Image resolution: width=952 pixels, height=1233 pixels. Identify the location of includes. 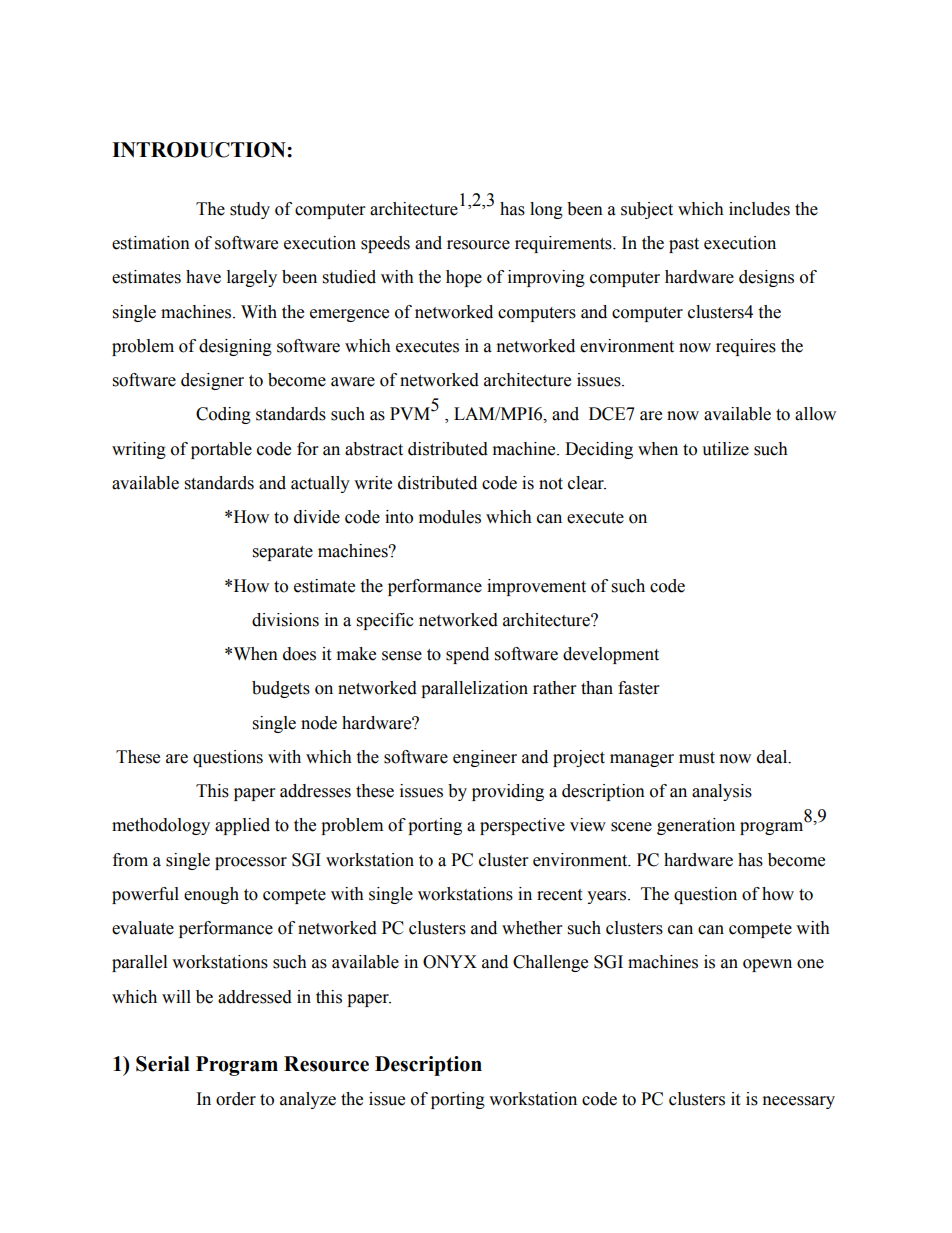
(759, 209).
